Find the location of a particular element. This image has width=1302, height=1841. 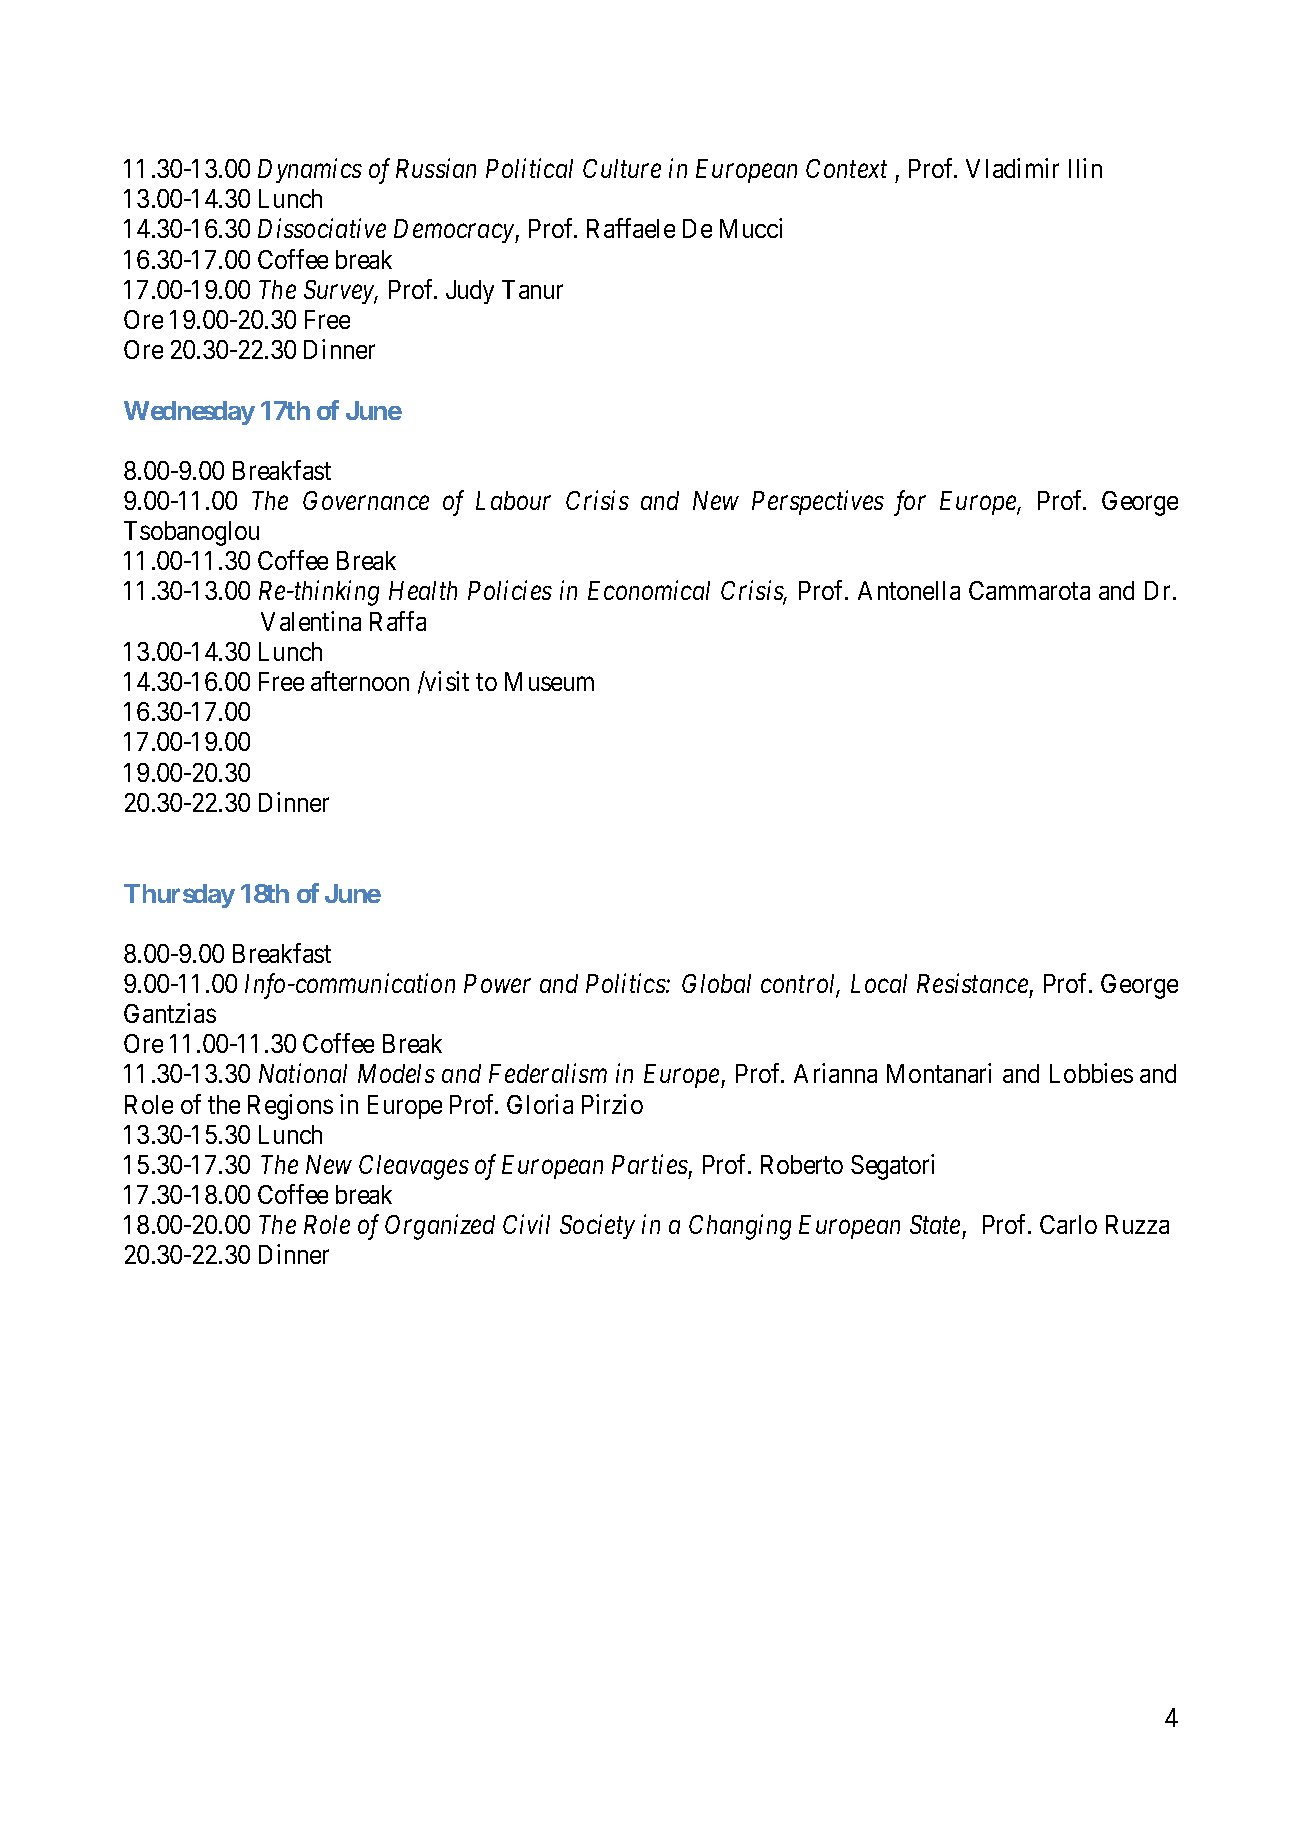

Dynamics is located at coordinates (310, 171).
